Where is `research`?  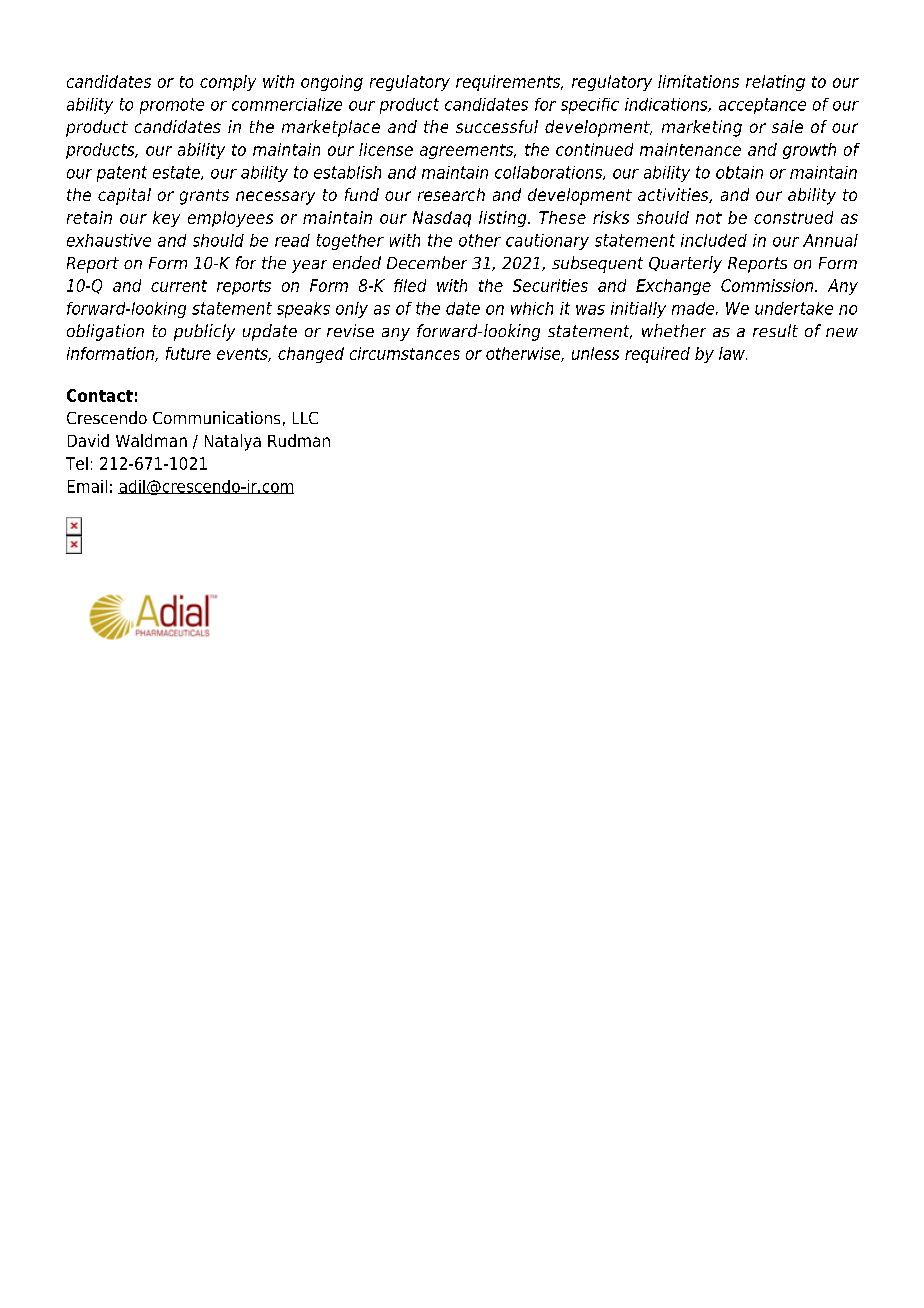
research is located at coordinates (451, 194).
